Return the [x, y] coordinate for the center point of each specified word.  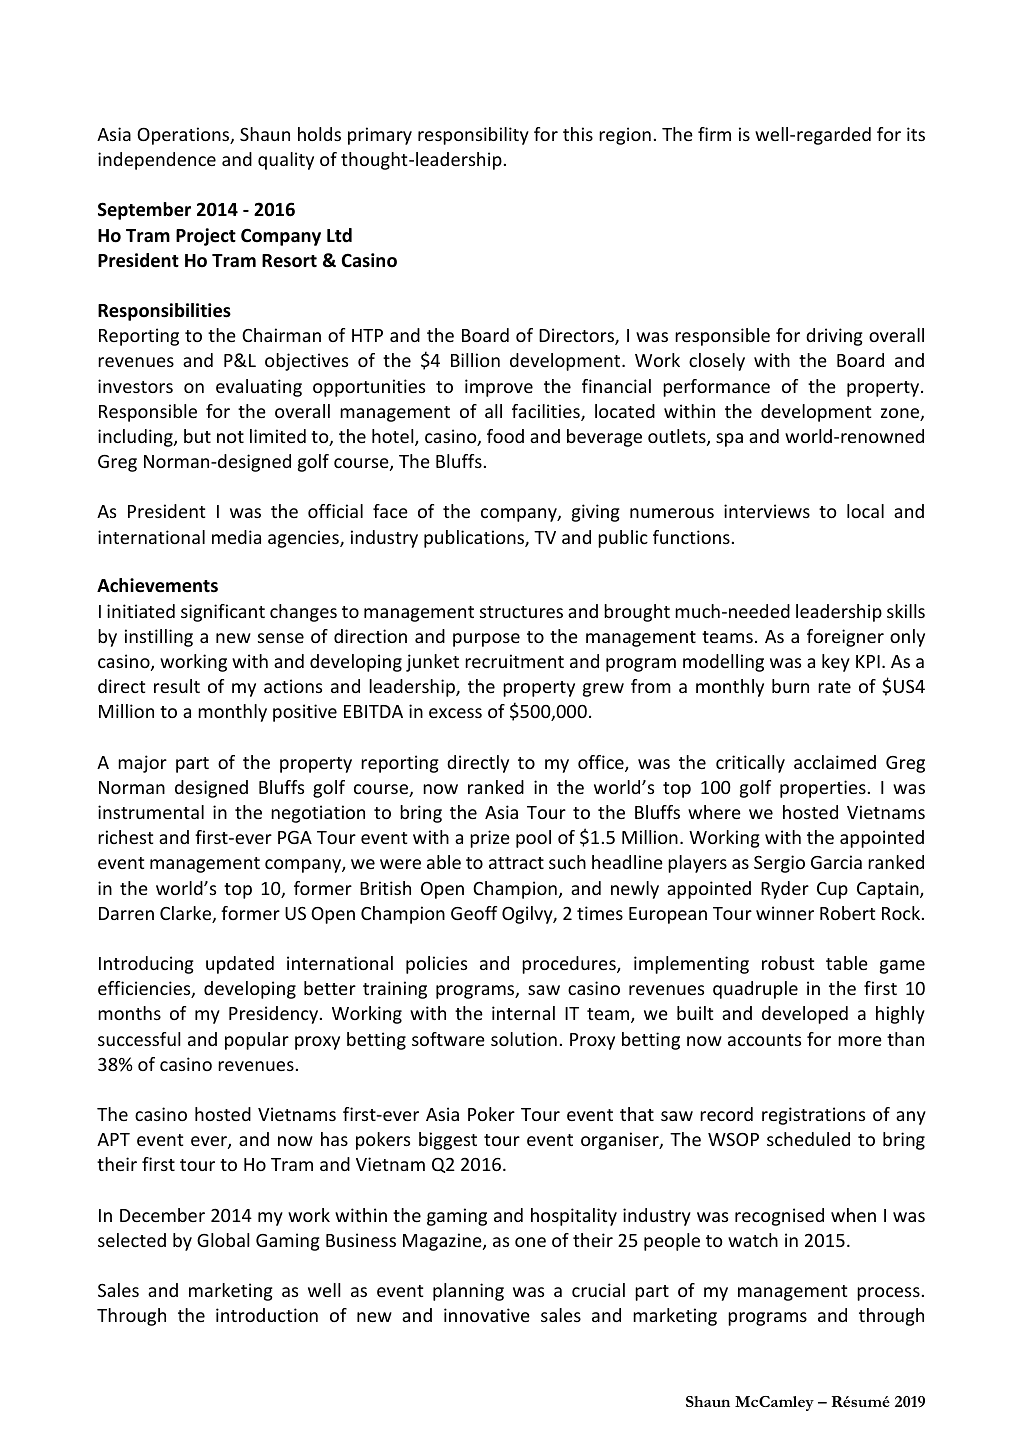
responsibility [473, 136]
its [916, 134]
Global [223, 1240]
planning [468, 1292]
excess [455, 713]
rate [834, 687]
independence [157, 161]
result [177, 686]
